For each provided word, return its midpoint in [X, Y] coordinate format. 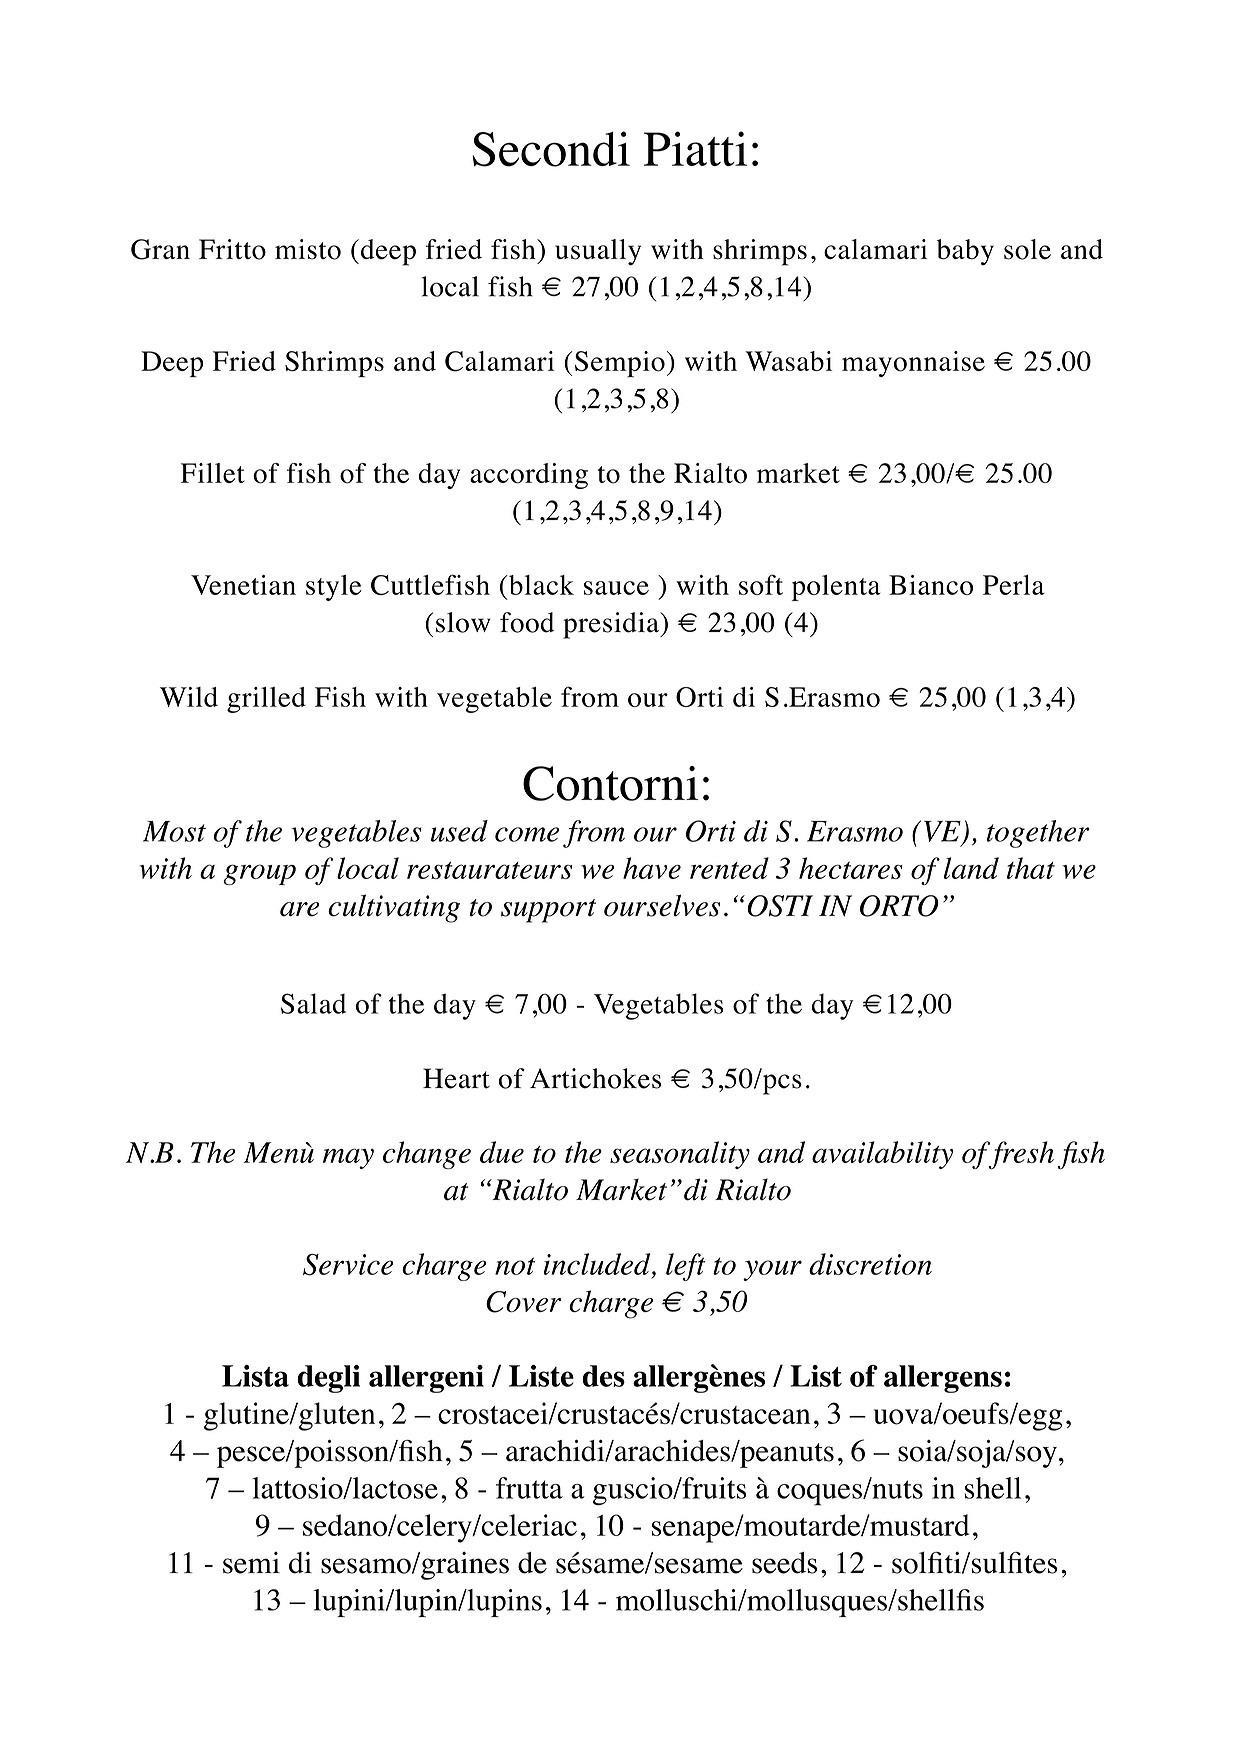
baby [965, 252]
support [548, 911]
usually [598, 252]
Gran [160, 249]
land [971, 868]
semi [251, 1563]
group [259, 874]
